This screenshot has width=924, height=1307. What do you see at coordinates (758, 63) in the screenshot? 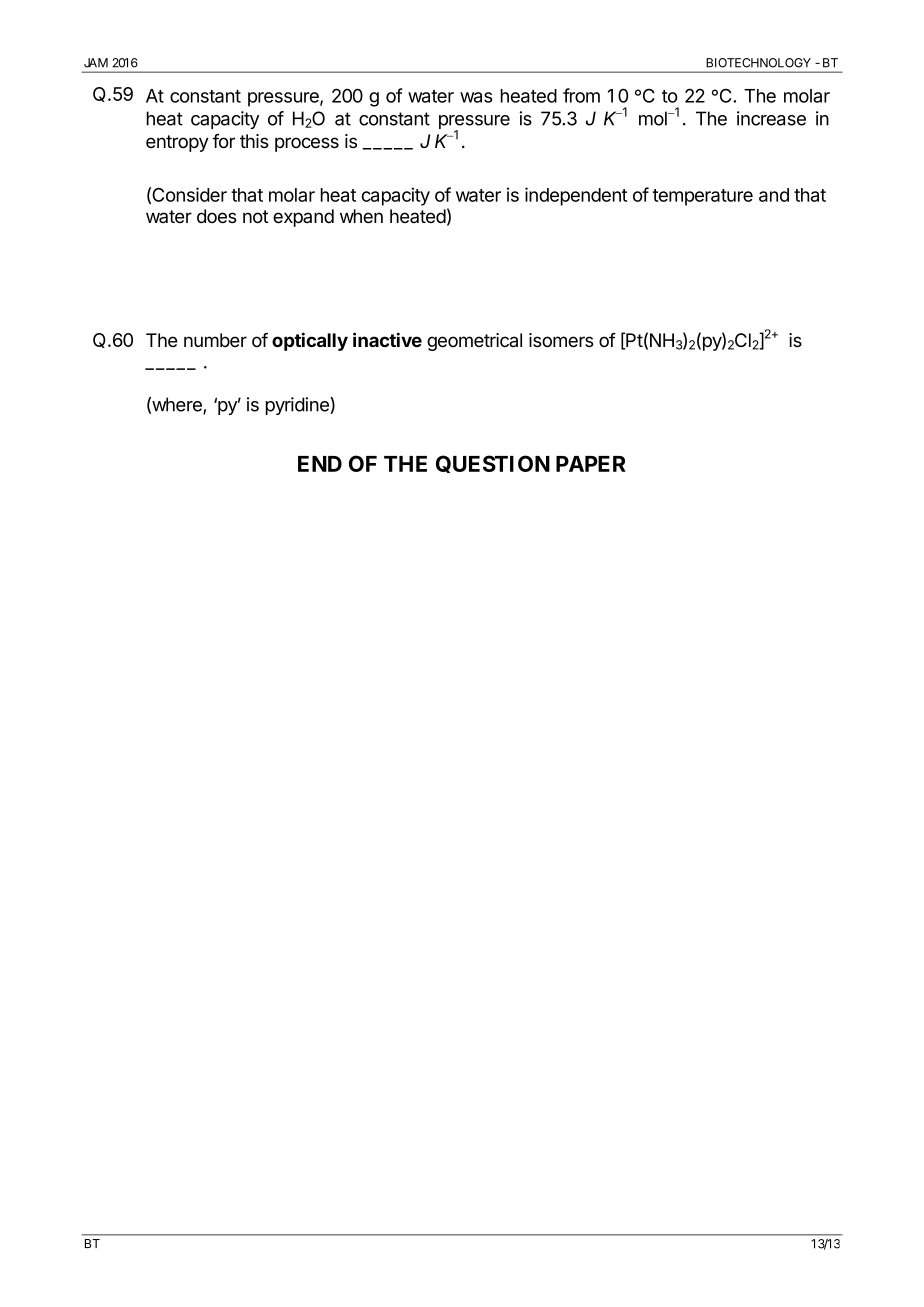
I see `BIOTECHNOLOGY` at bounding box center [758, 63].
